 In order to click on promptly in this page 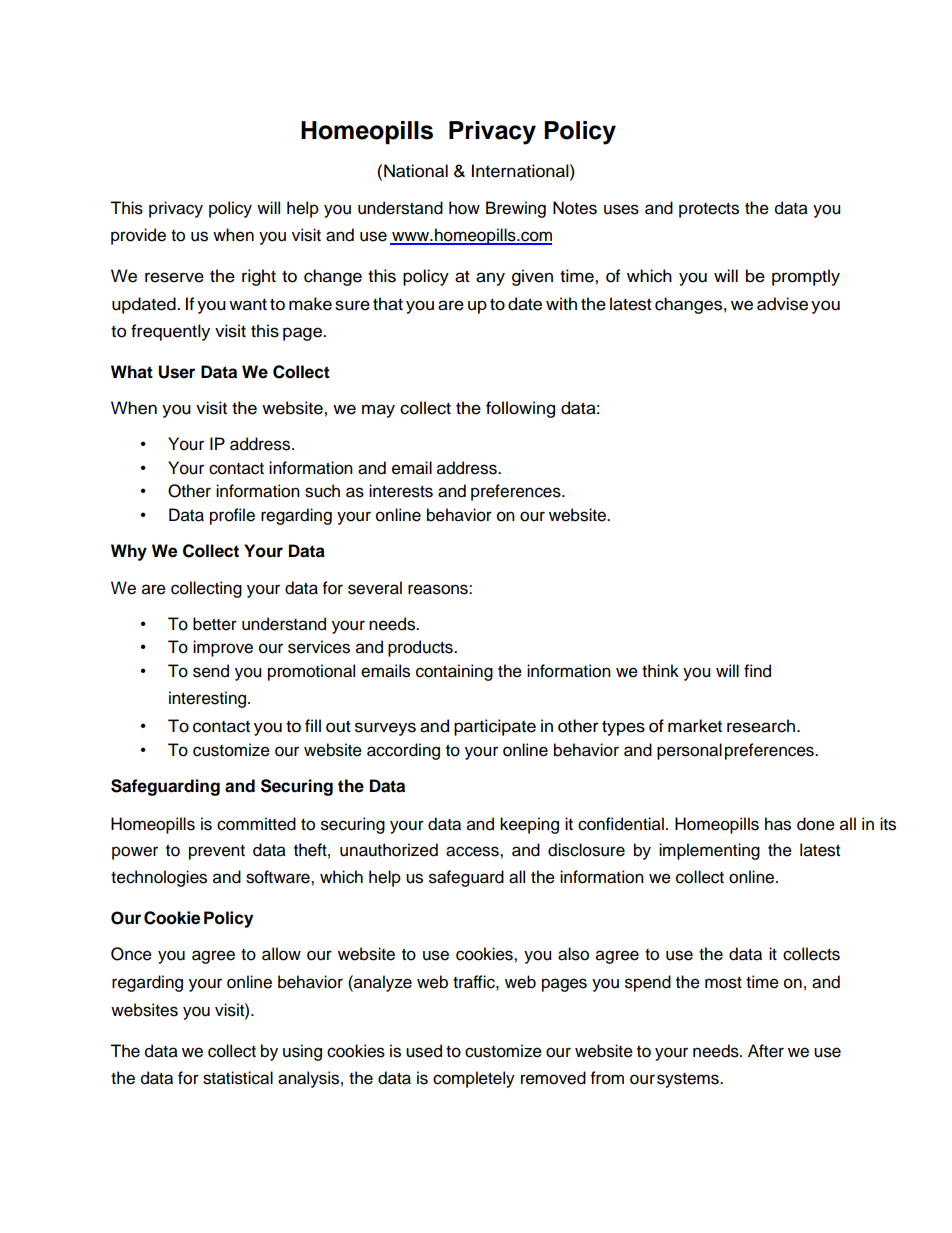, I will do `click(806, 277)`.
